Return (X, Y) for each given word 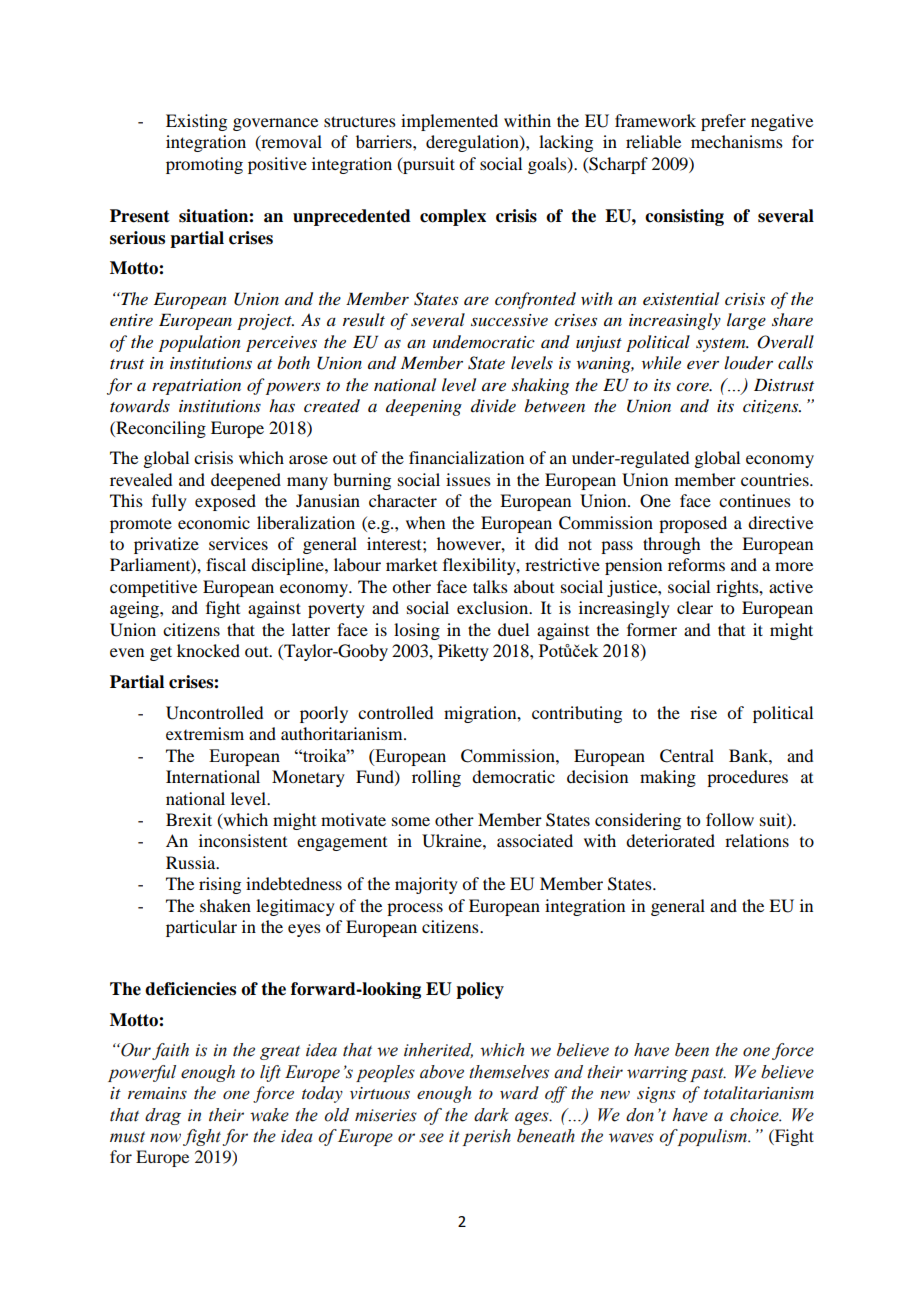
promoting (204, 165)
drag (163, 1116)
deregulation (473, 143)
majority (426, 885)
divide (493, 405)
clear (695, 607)
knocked (208, 650)
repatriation (196, 387)
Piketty (463, 652)
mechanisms (737, 141)
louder (748, 363)
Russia (192, 862)
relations (757, 840)
